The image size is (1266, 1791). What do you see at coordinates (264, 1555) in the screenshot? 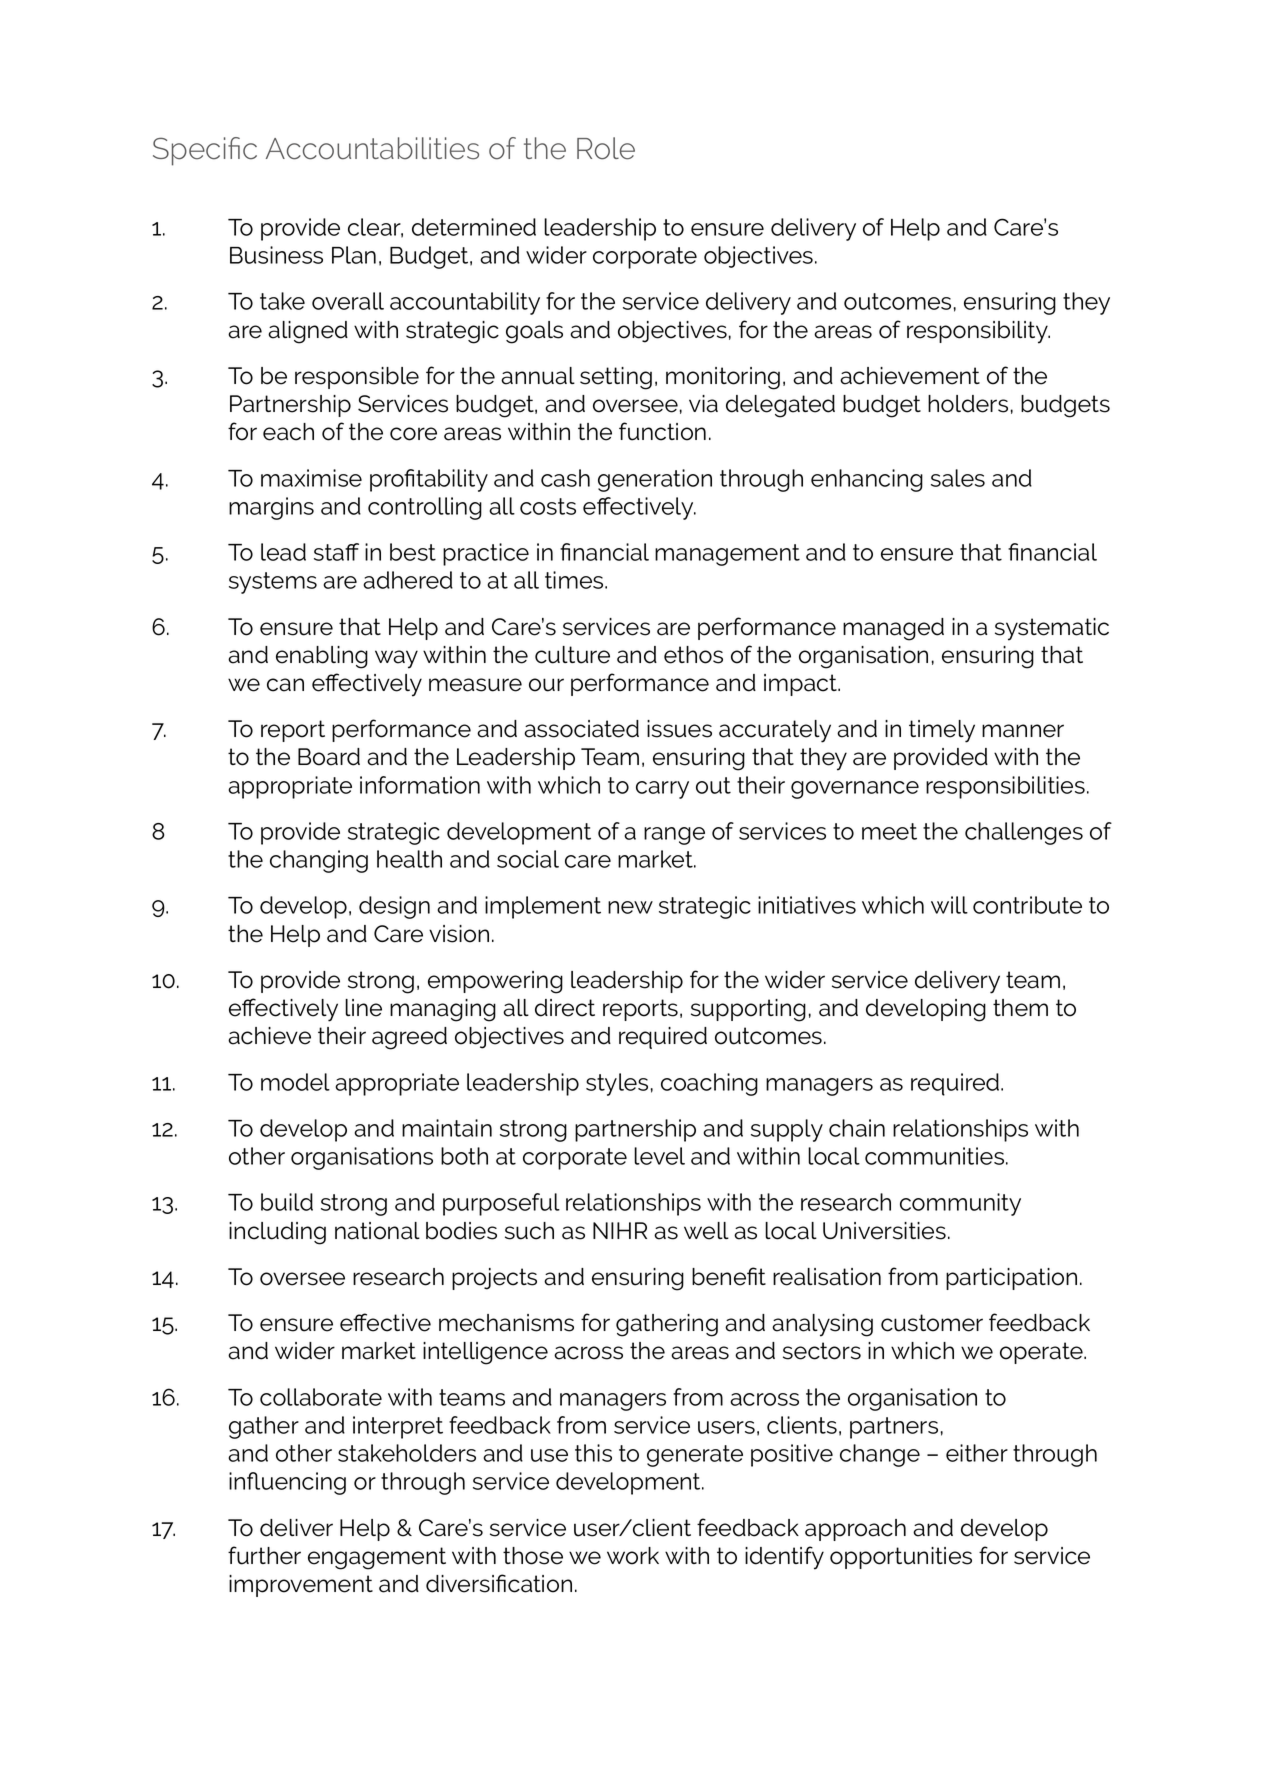
I see `further` at bounding box center [264, 1555].
